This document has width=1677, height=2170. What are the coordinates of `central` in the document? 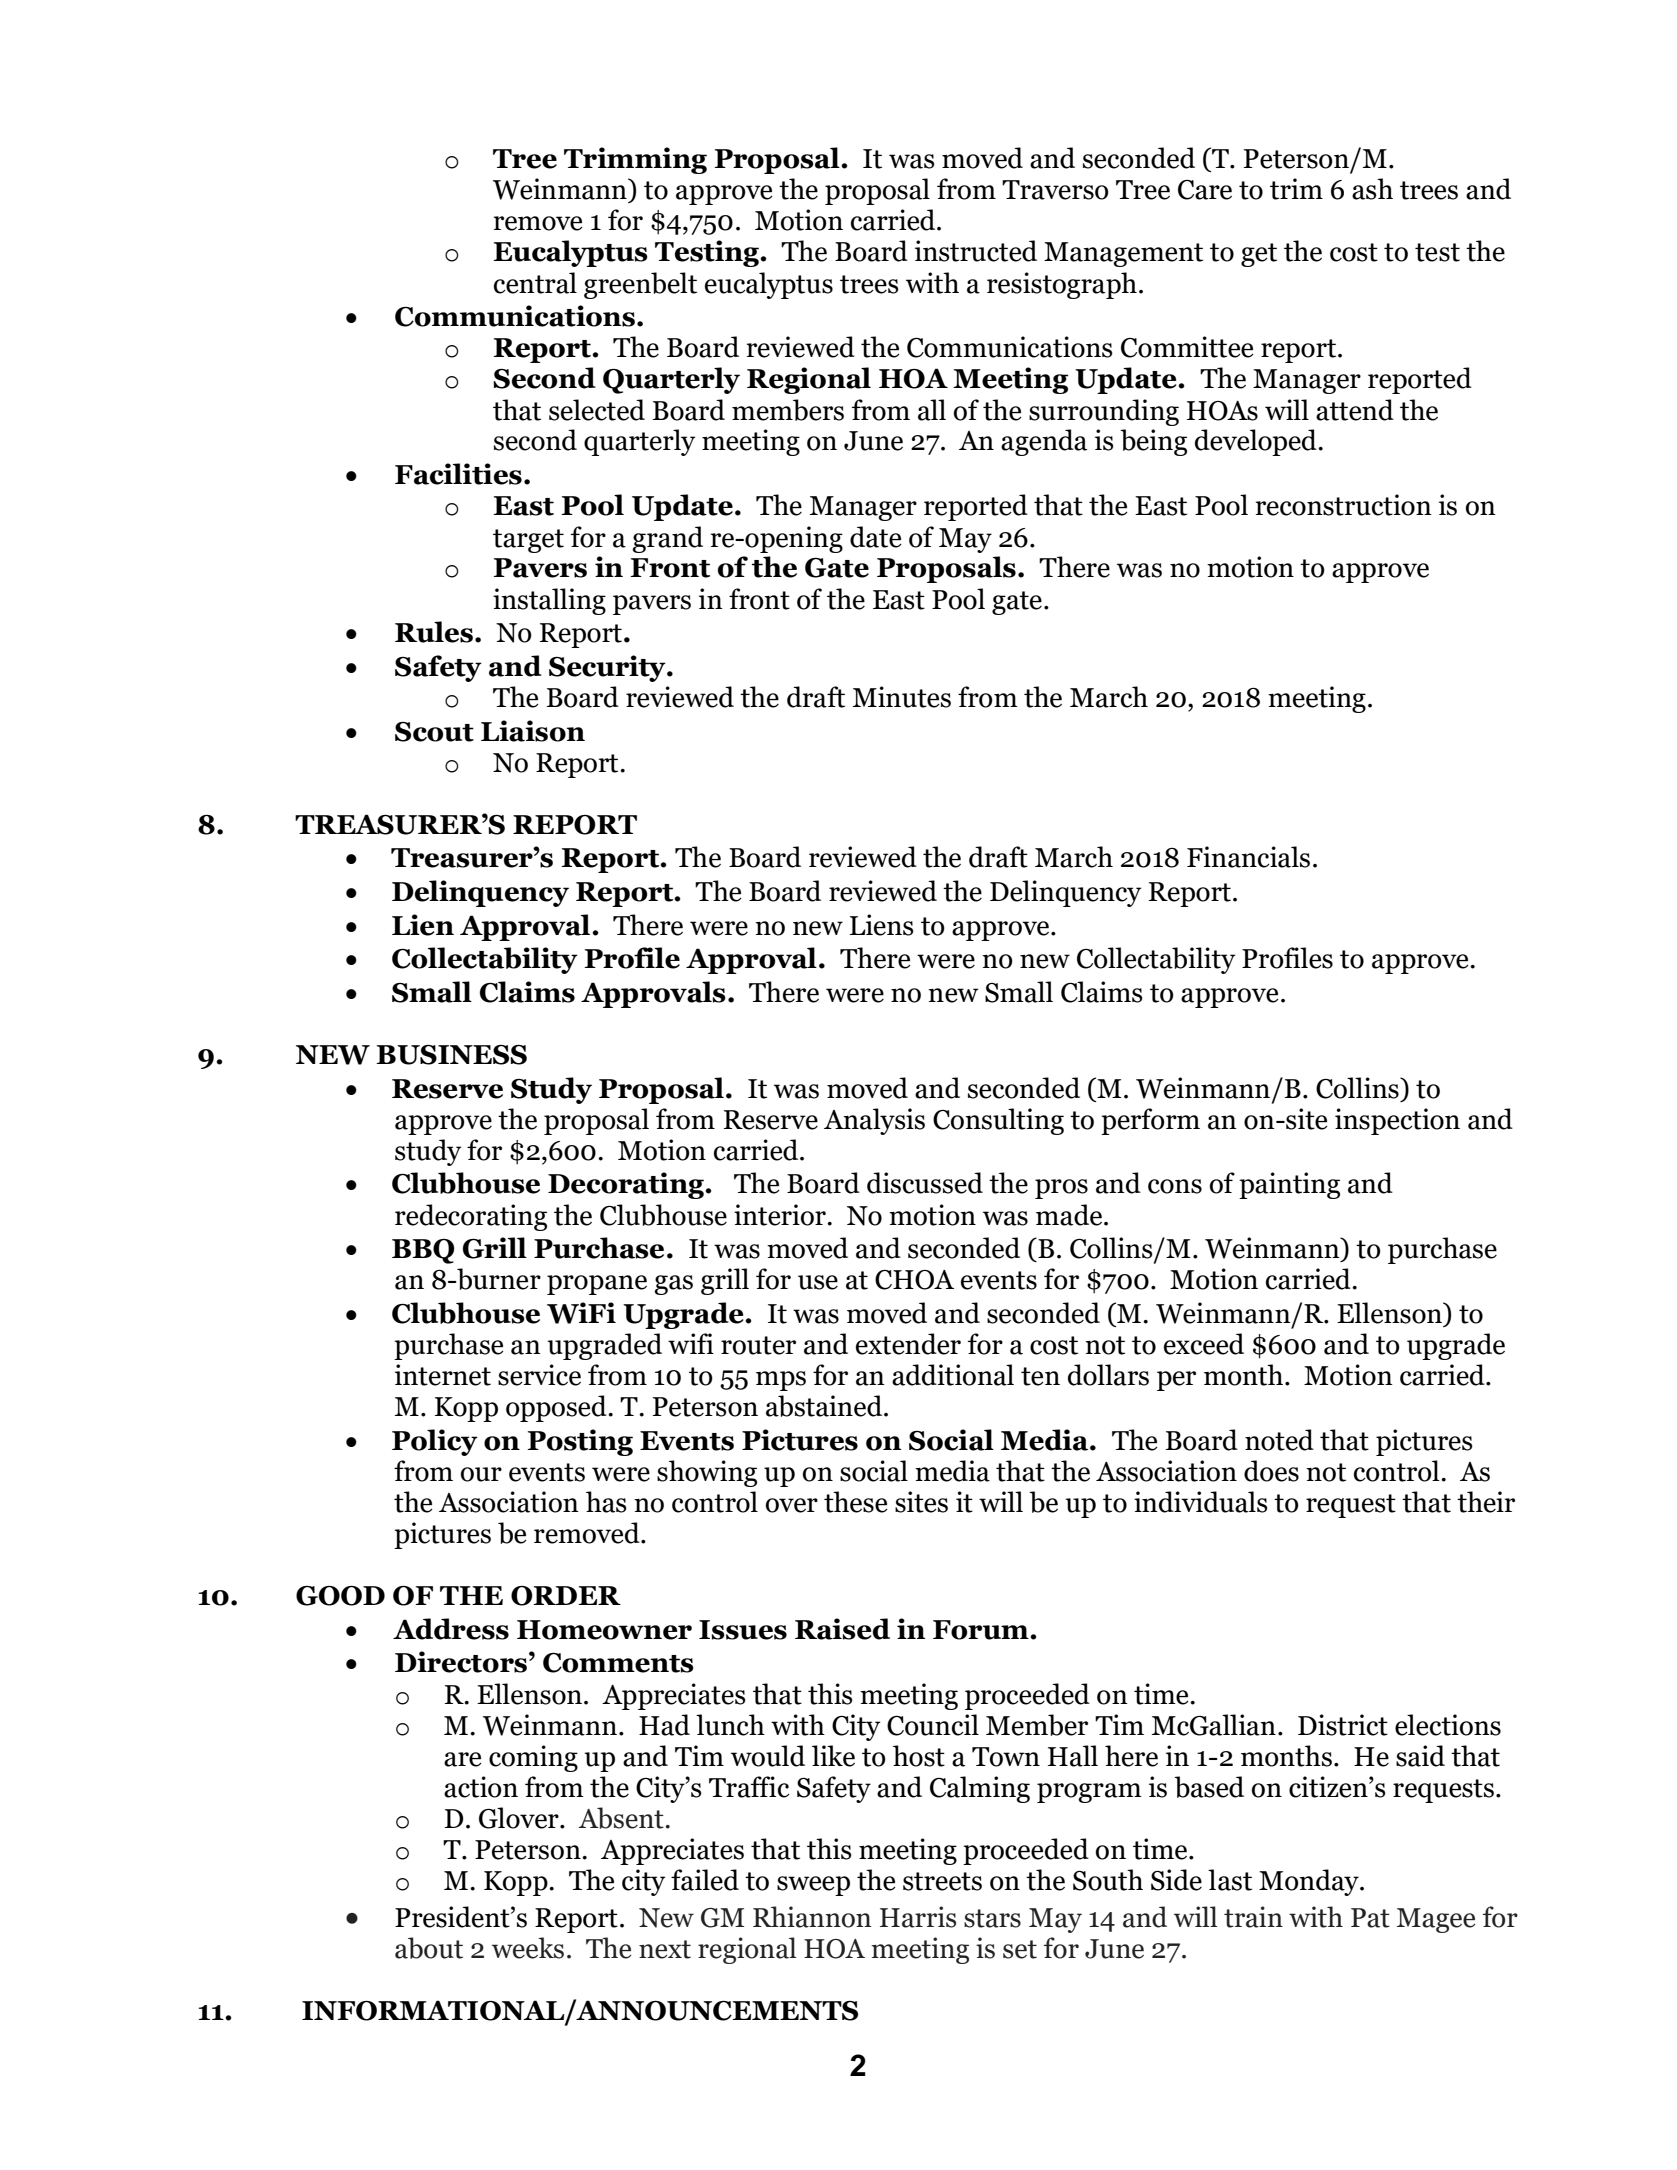 It's located at (535, 283).
